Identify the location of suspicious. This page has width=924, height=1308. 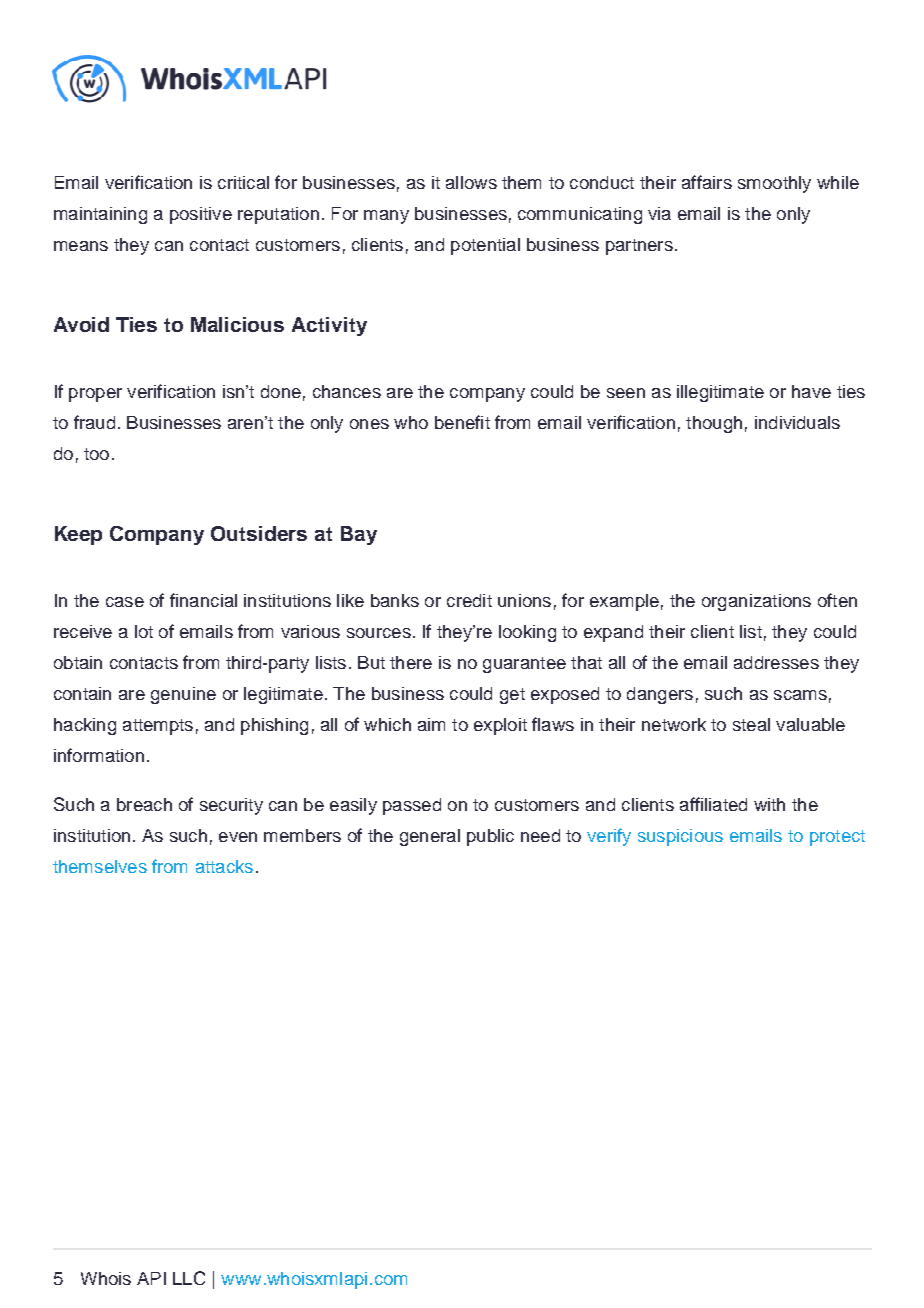
(680, 837).
